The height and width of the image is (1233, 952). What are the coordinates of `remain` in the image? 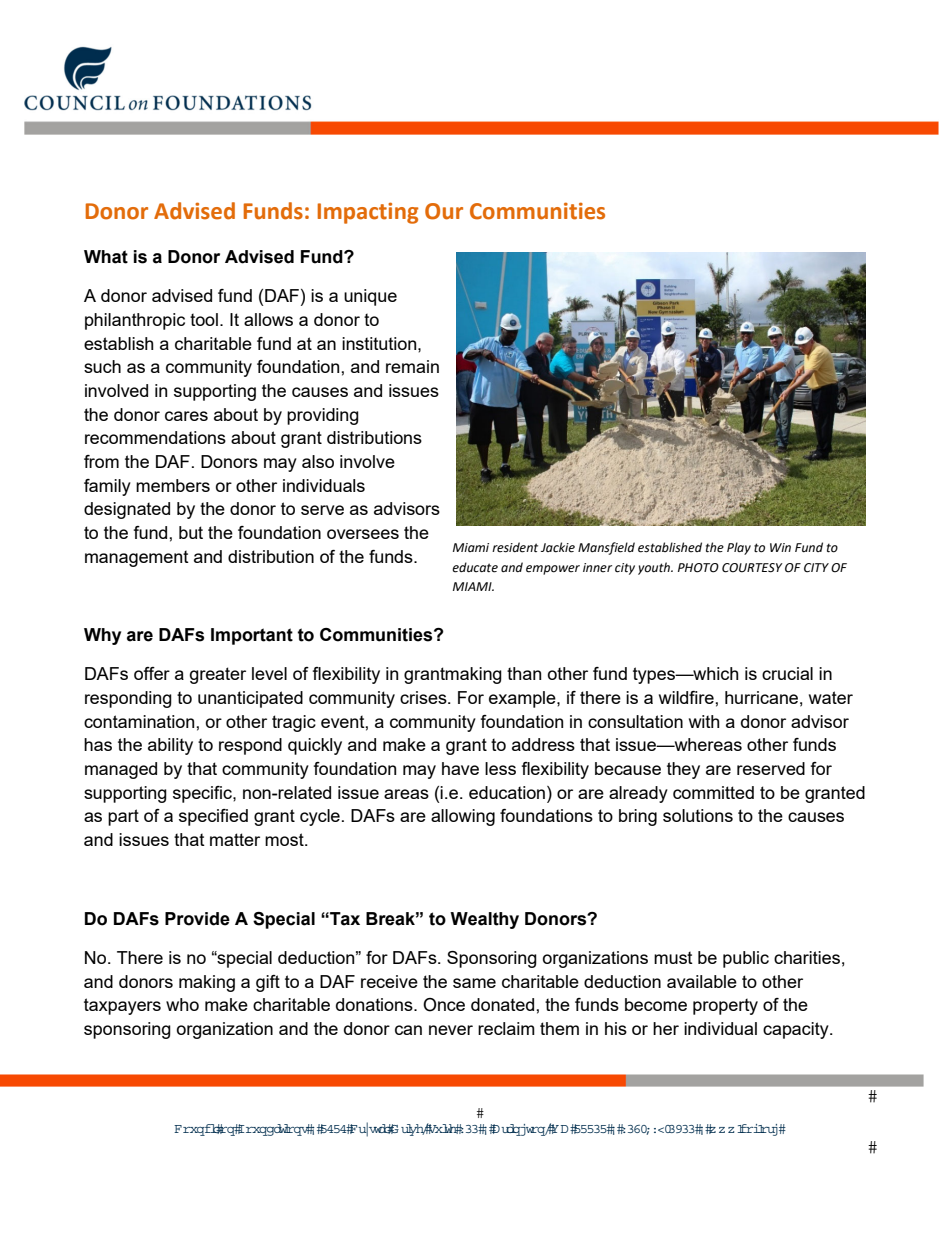 It's located at (412, 366).
